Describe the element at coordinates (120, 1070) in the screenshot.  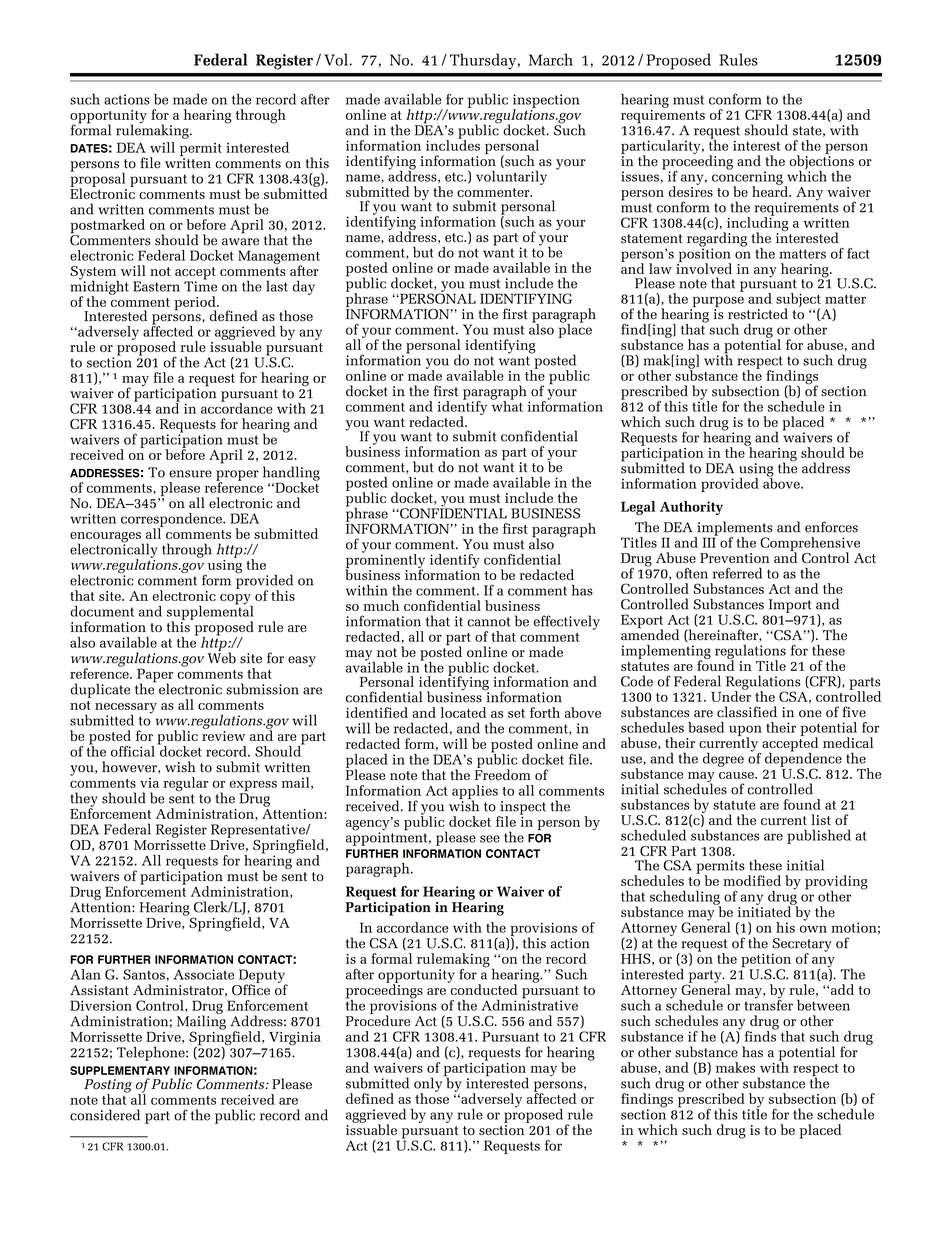
I see `SUPPLEMENTARY` at that location.
